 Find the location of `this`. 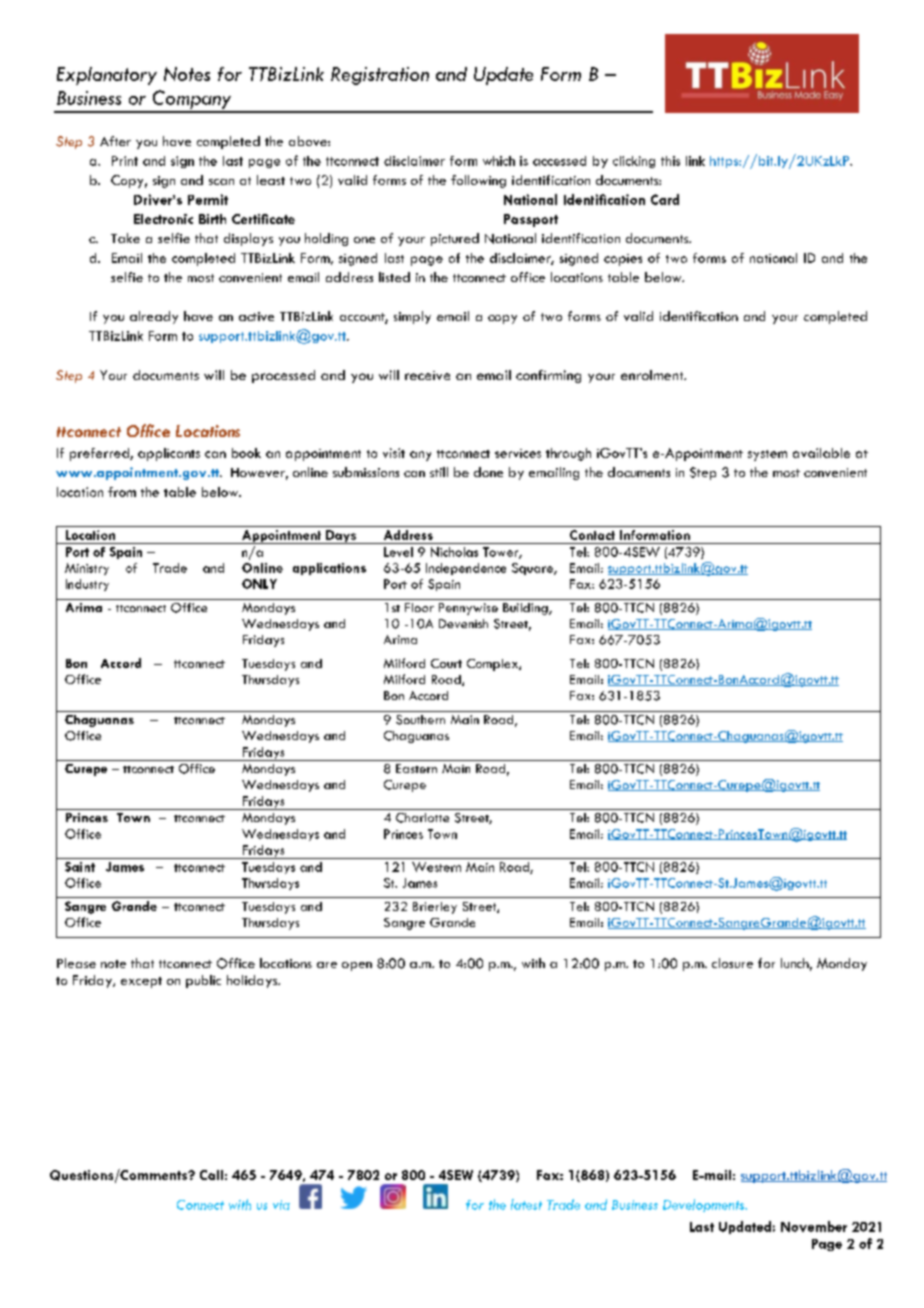

this is located at coordinates (670, 161).
